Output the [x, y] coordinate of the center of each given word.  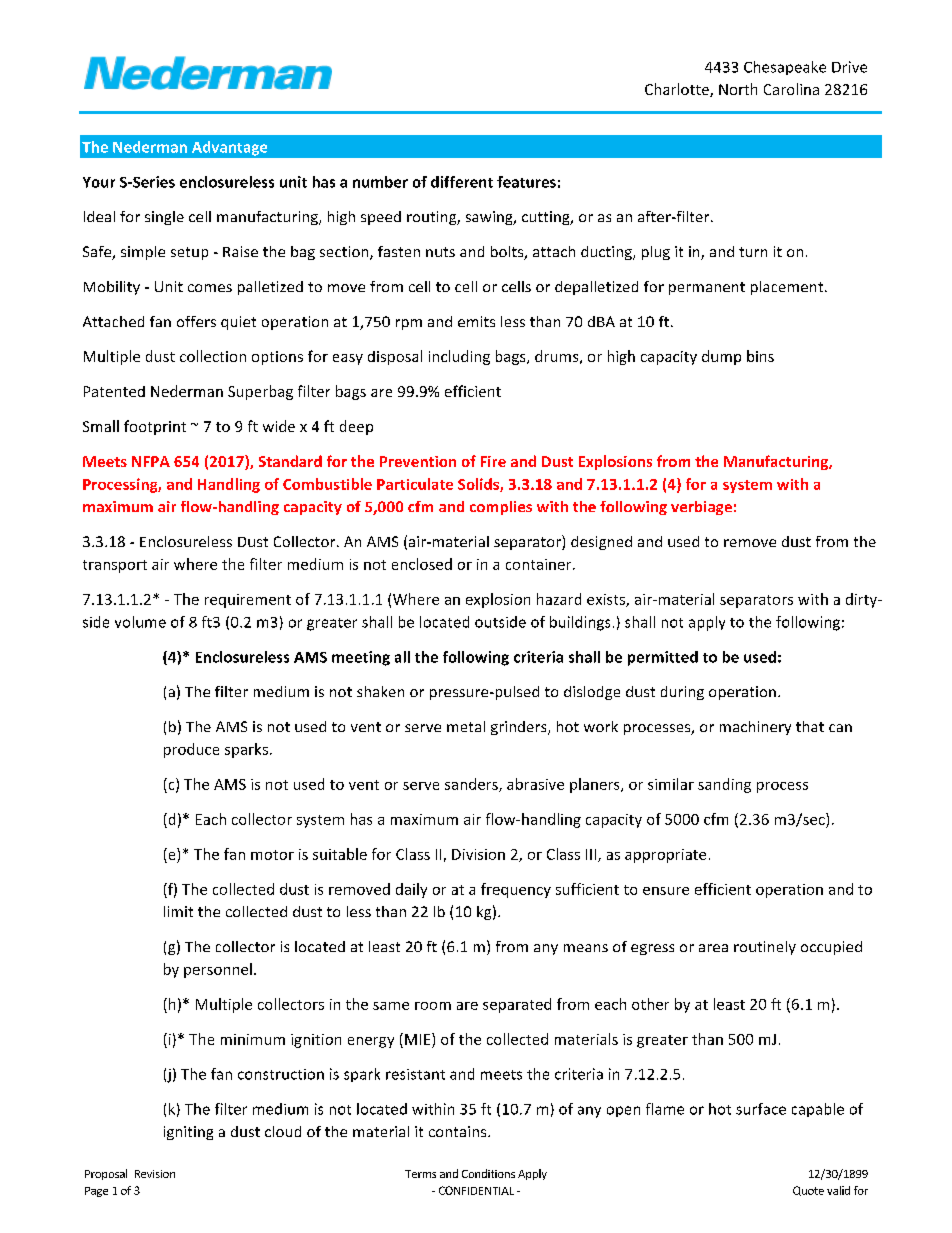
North [738, 89]
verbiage [701, 508]
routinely [765, 948]
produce [191, 750]
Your [99, 182]
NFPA [151, 461]
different [462, 182]
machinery [755, 728]
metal [466, 726]
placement [788, 288]
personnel [218, 970]
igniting [188, 1133]
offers [196, 321]
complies [501, 508]
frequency [516, 890]
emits [476, 321]
